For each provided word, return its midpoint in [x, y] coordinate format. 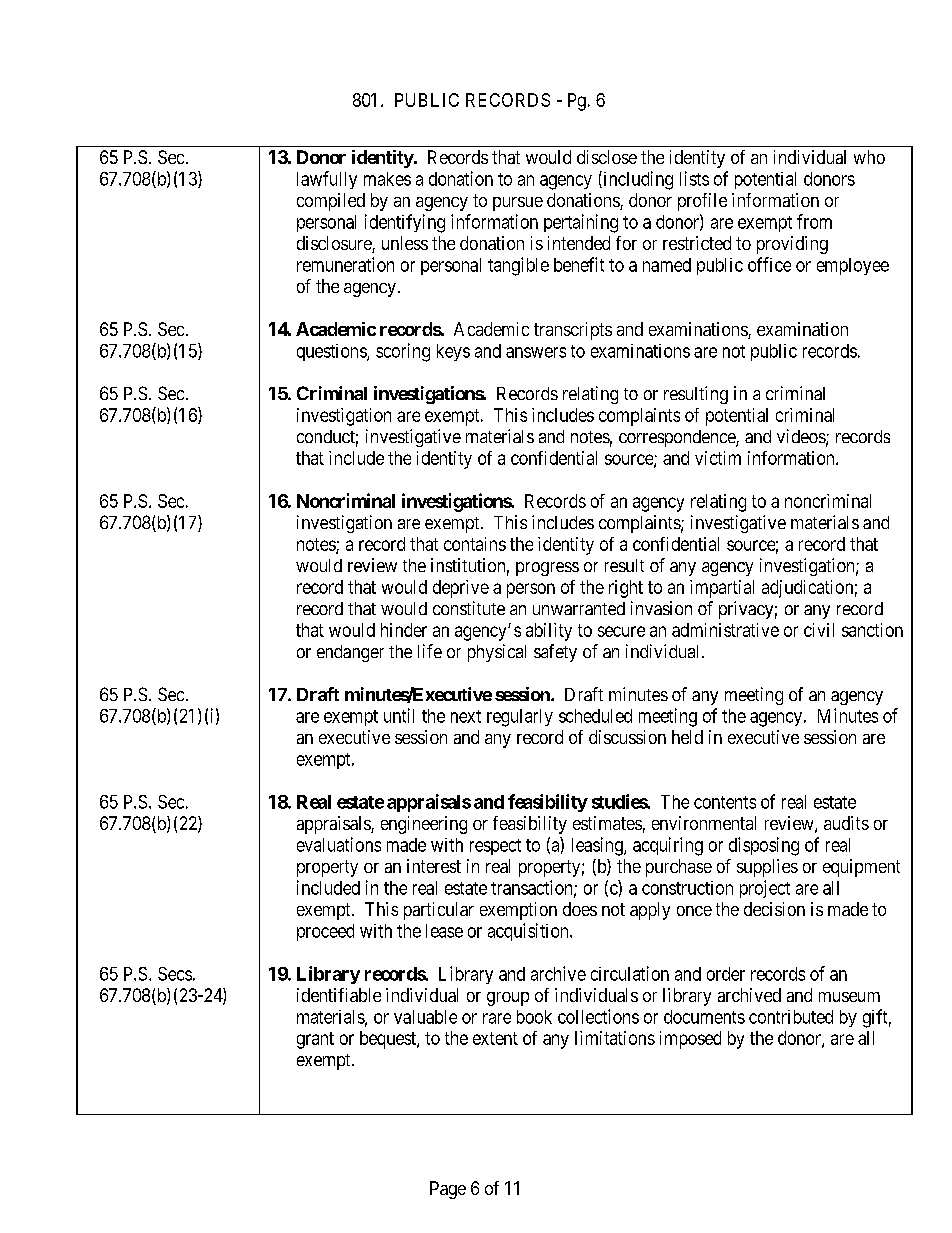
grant [315, 1040]
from [814, 221]
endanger [350, 653]
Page [448, 1190]
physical [497, 653]
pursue [518, 204]
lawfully [327, 180]
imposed [690, 1040]
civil [819, 630]
